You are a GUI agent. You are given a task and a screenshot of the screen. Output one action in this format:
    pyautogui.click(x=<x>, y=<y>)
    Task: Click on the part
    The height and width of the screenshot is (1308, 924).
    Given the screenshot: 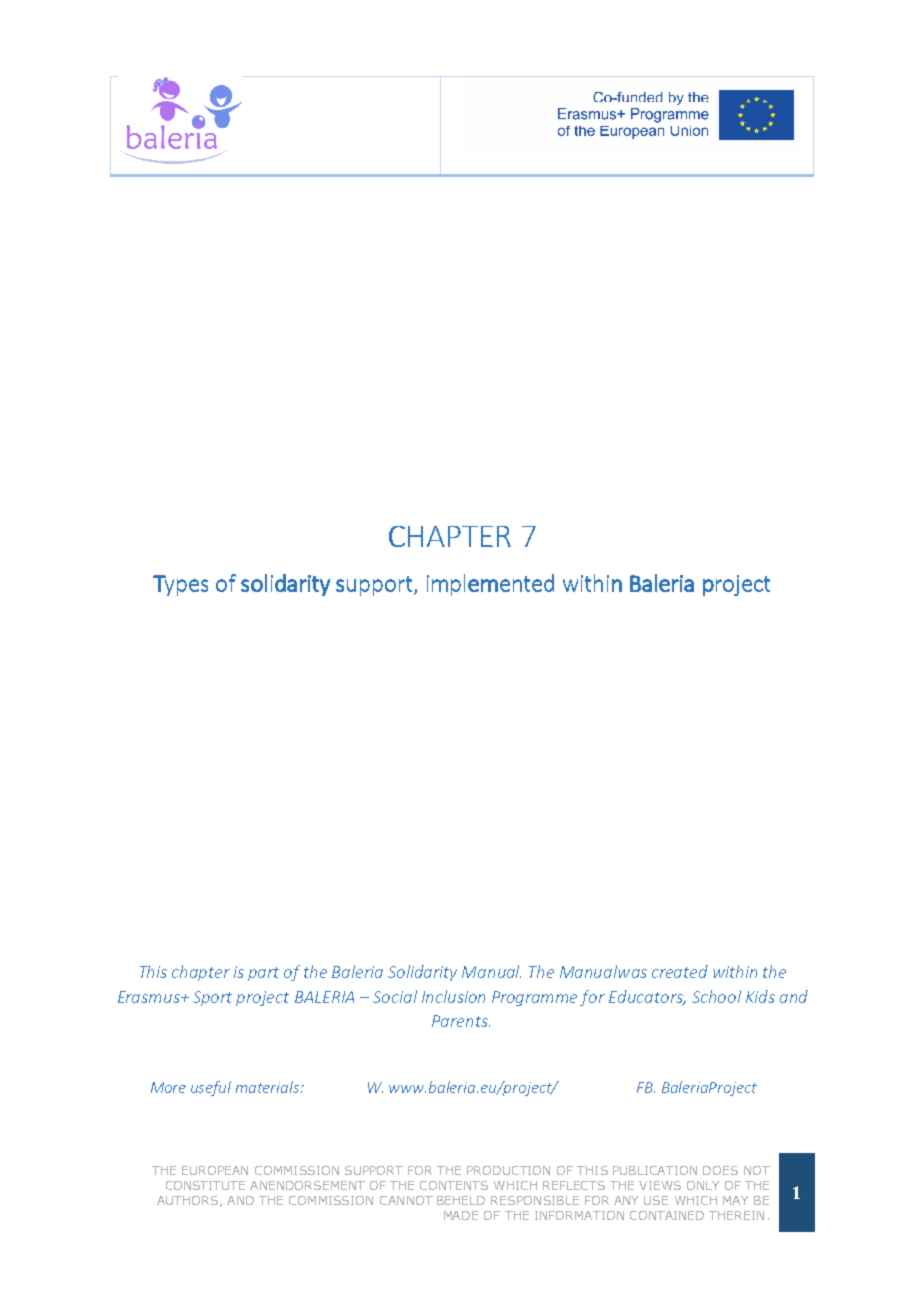 What is the action you would take?
    pyautogui.click(x=263, y=974)
